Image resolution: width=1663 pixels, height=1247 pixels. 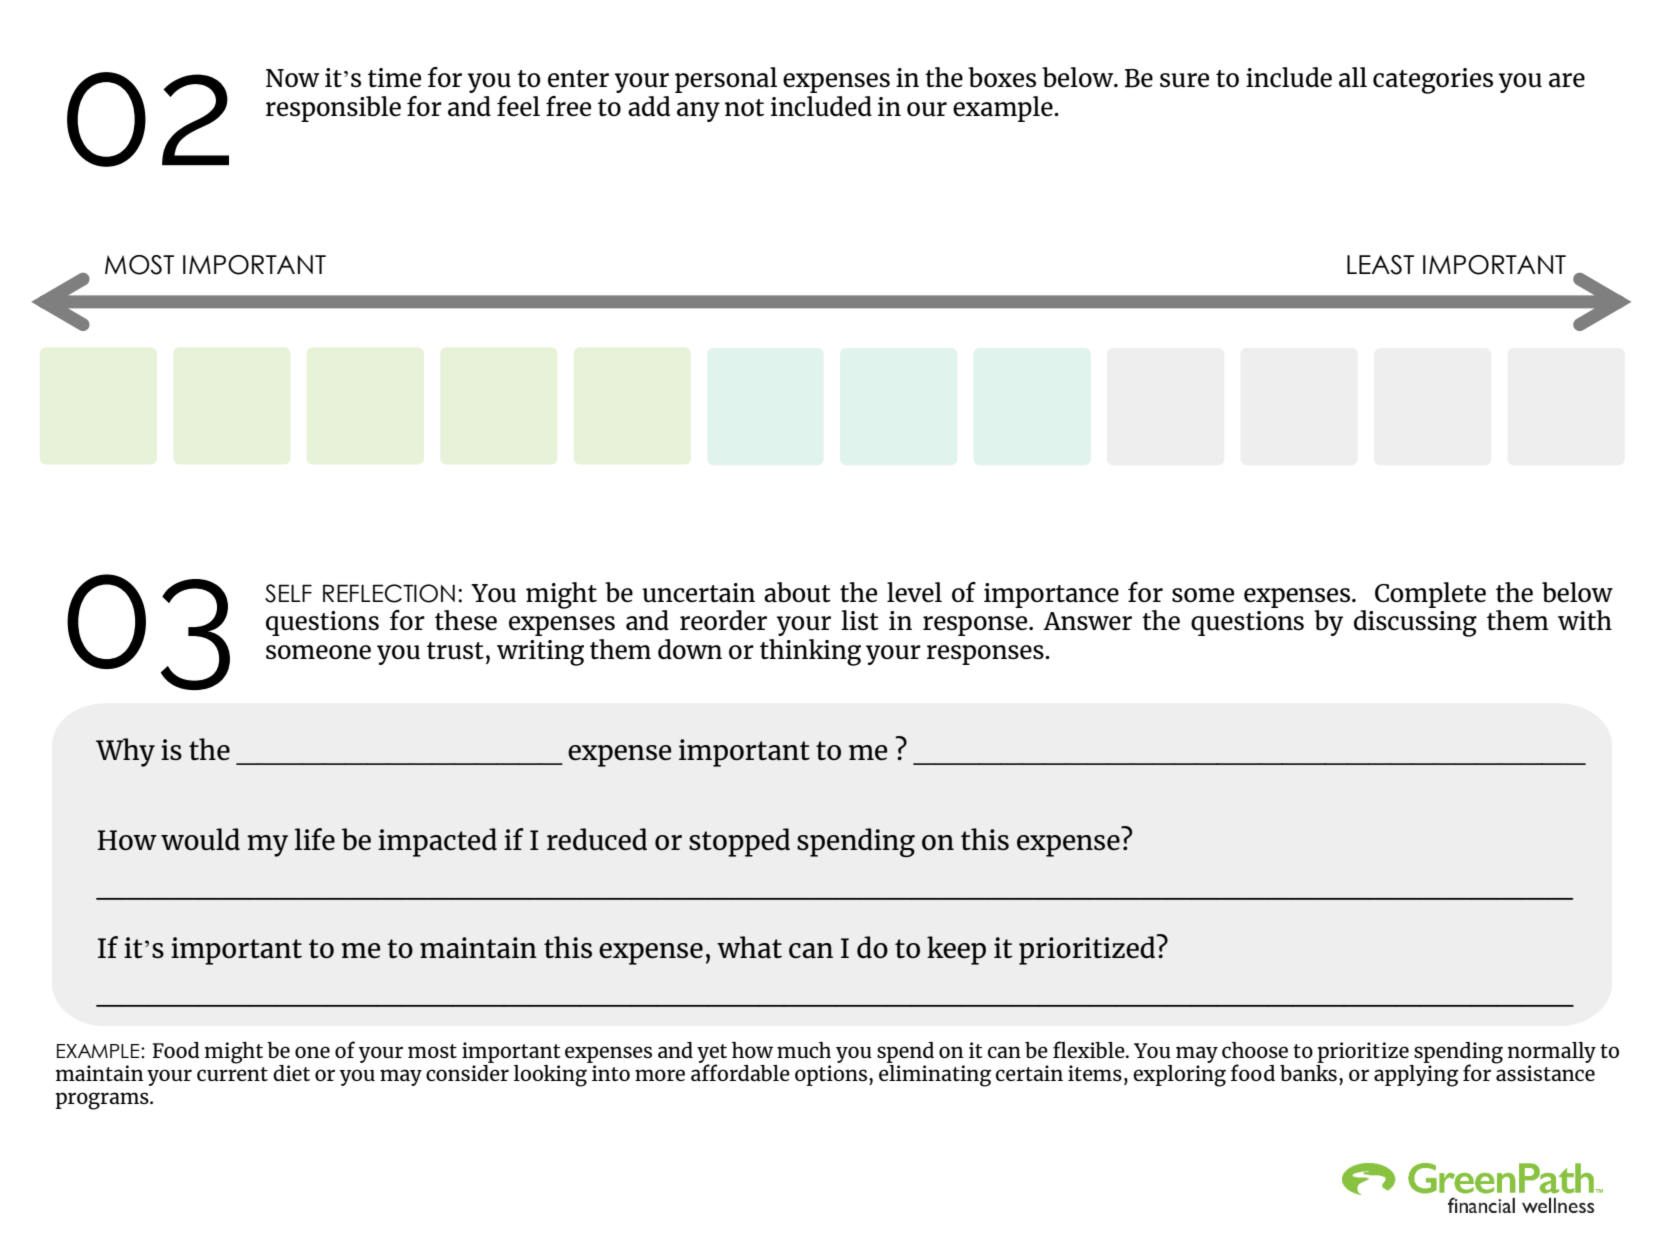 What do you see at coordinates (739, 842) in the image?
I see `stopped` at bounding box center [739, 842].
